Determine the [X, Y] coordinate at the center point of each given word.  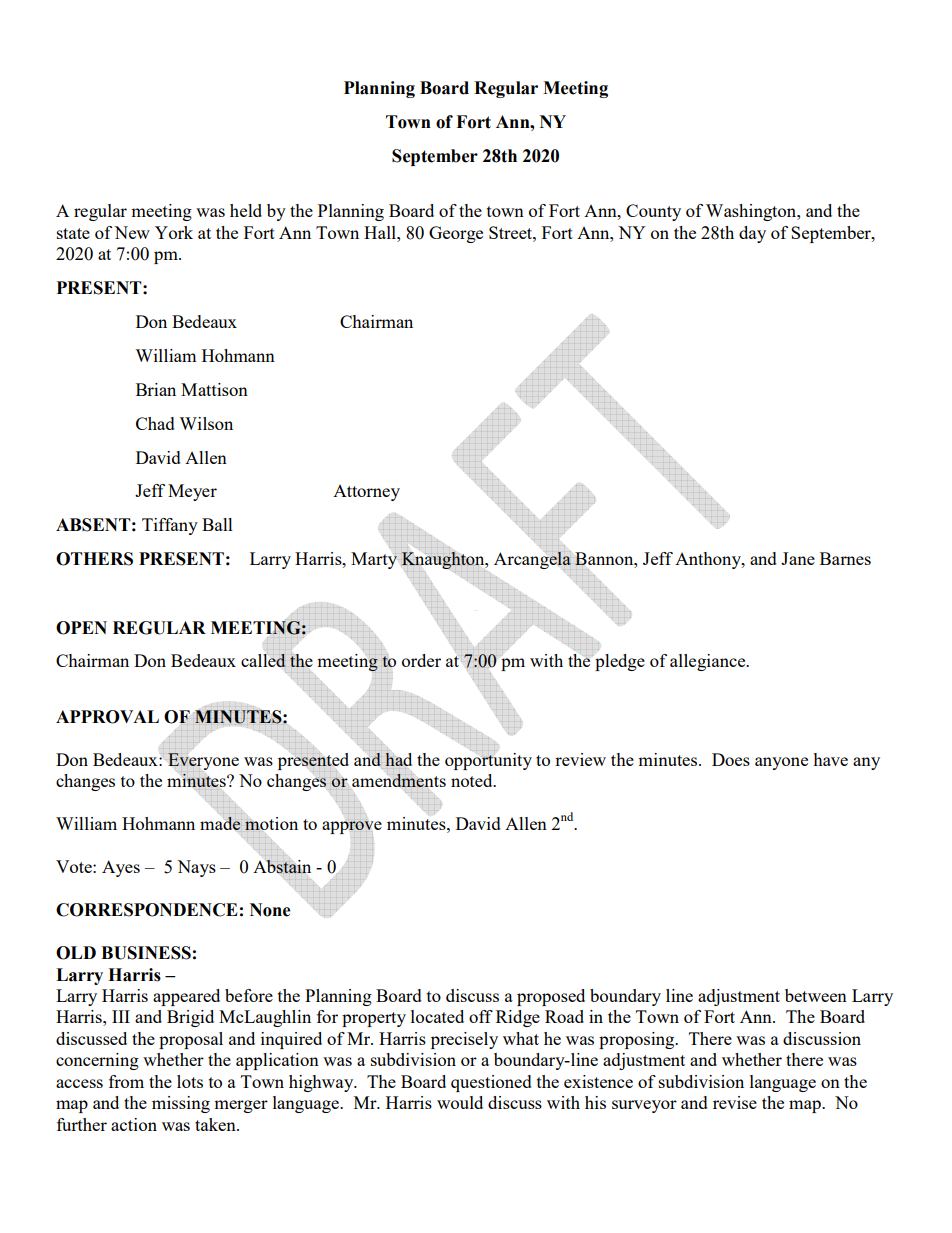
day [752, 234]
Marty [374, 560]
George [456, 234]
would [460, 1102]
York [174, 232]
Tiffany [170, 526]
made [221, 824]
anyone [781, 763]
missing [181, 1104]
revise [735, 1102]
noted [473, 780]
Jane [798, 558]
